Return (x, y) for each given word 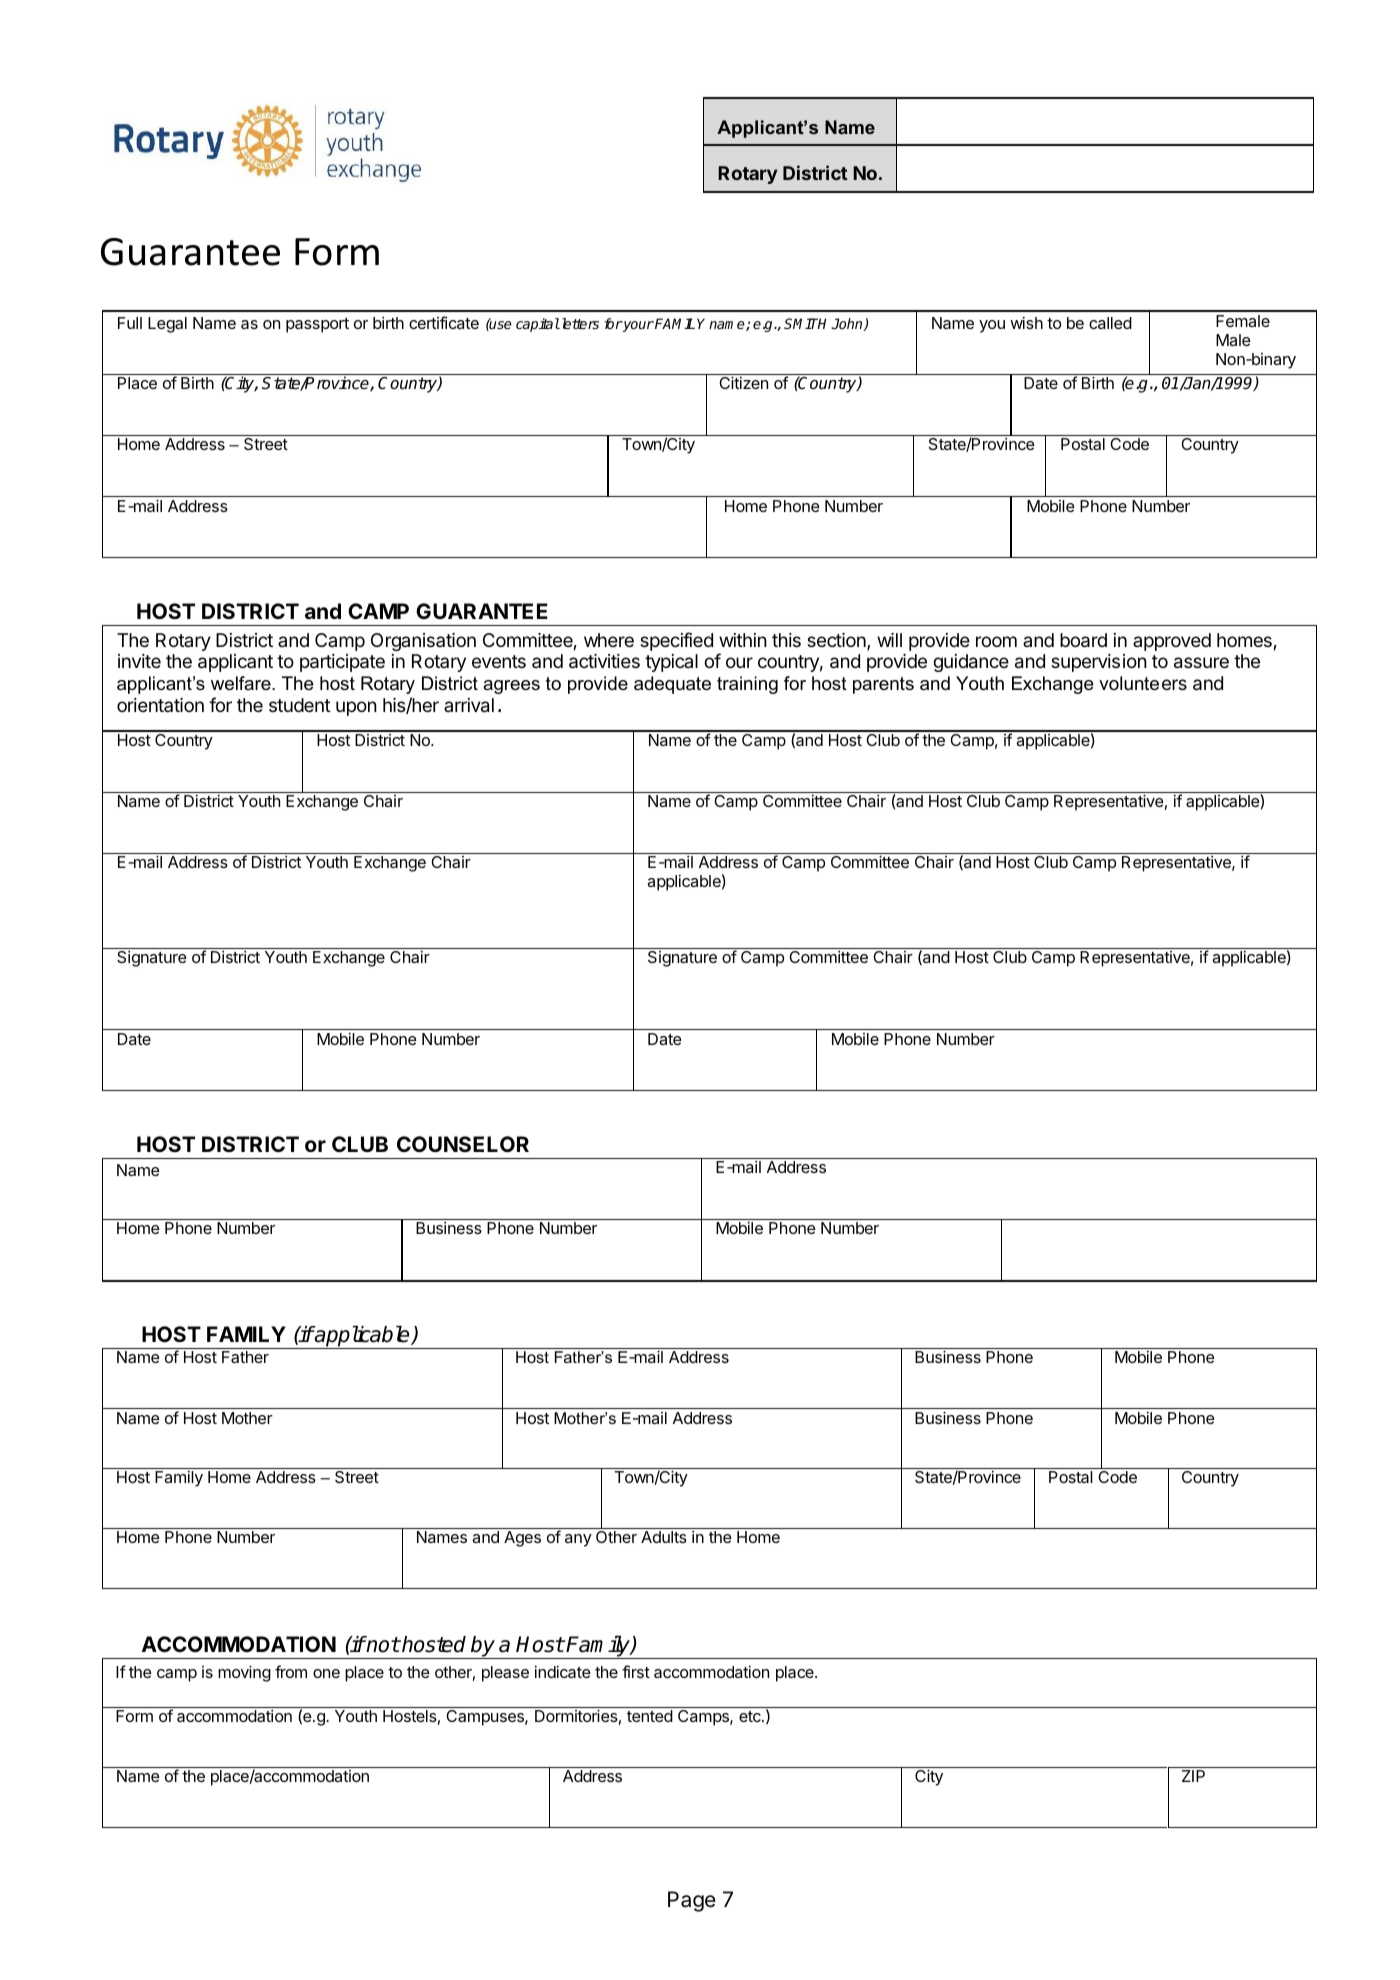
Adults (664, 1537)
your (637, 326)
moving (244, 1673)
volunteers (1143, 683)
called (1110, 323)
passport (317, 325)
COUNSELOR (463, 1144)
